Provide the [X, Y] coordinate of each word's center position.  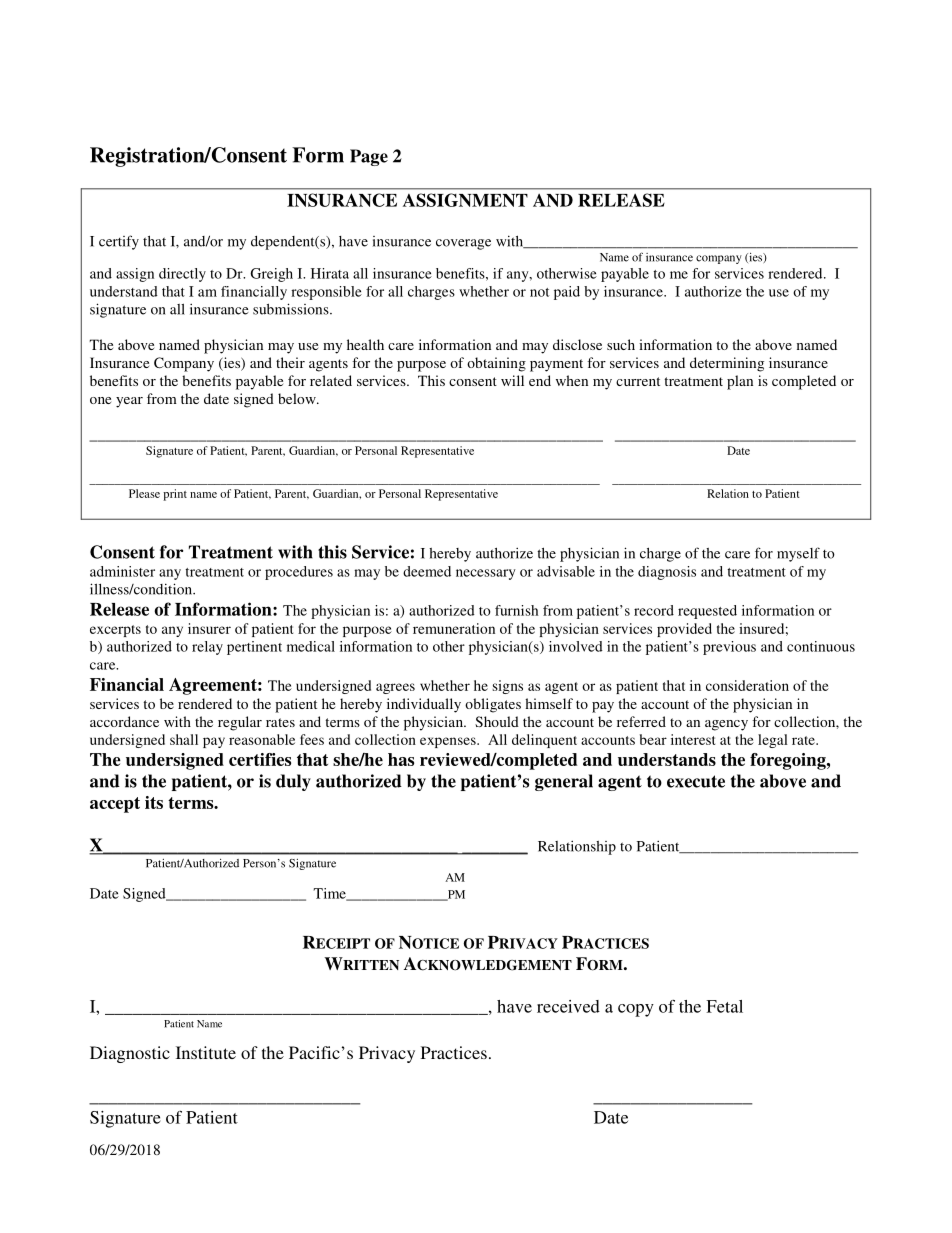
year [129, 402]
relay [207, 648]
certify [119, 242]
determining [727, 364]
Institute [206, 1052]
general [564, 782]
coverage [463, 244]
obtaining [496, 364]
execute [696, 781]
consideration [747, 685]
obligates [493, 705]
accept [115, 805]
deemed [427, 571]
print [175, 495]
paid [567, 293]
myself [798, 554]
